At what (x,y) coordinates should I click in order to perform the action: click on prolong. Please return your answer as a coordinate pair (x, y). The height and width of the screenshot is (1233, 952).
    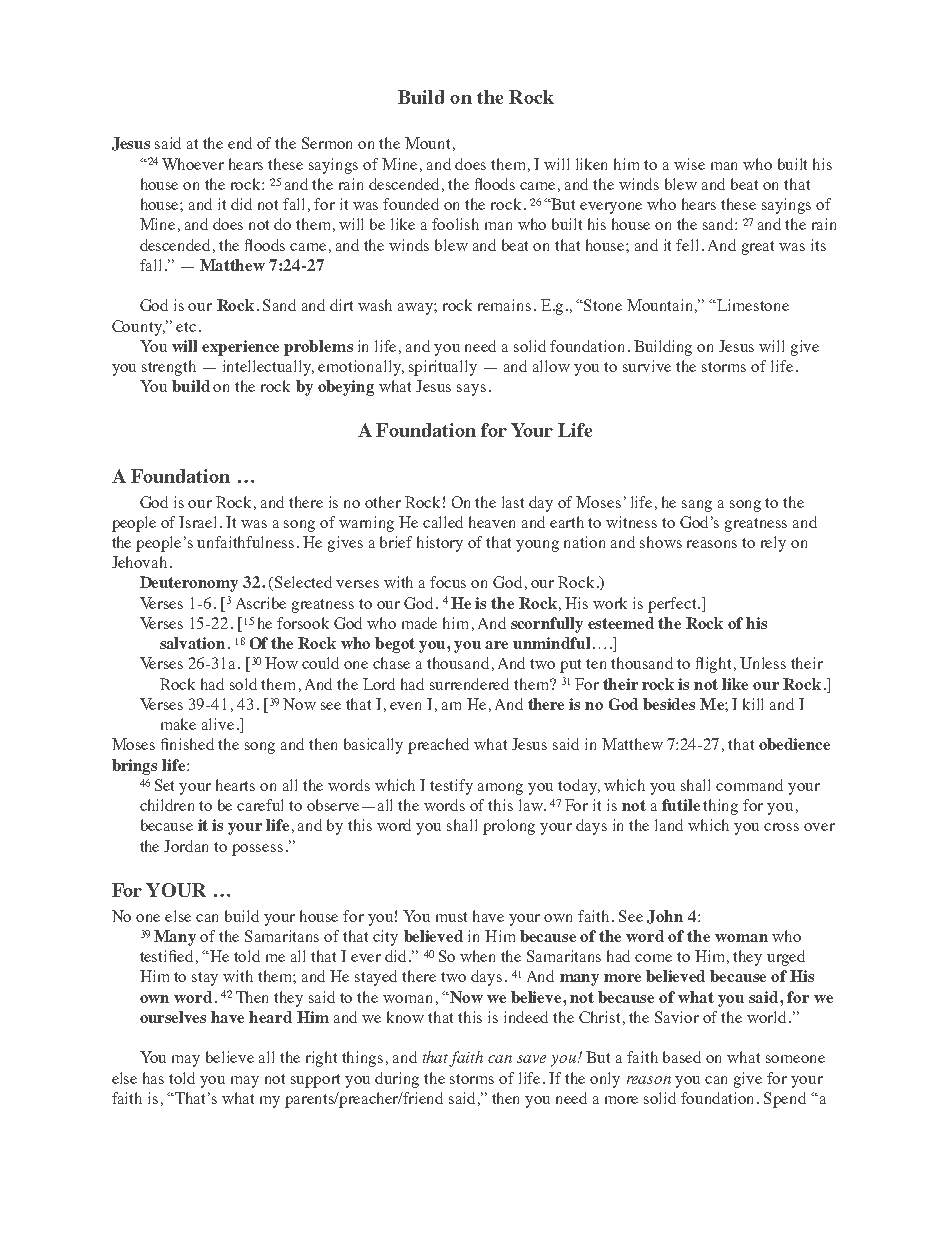
    Looking at the image, I should click on (509, 827).
